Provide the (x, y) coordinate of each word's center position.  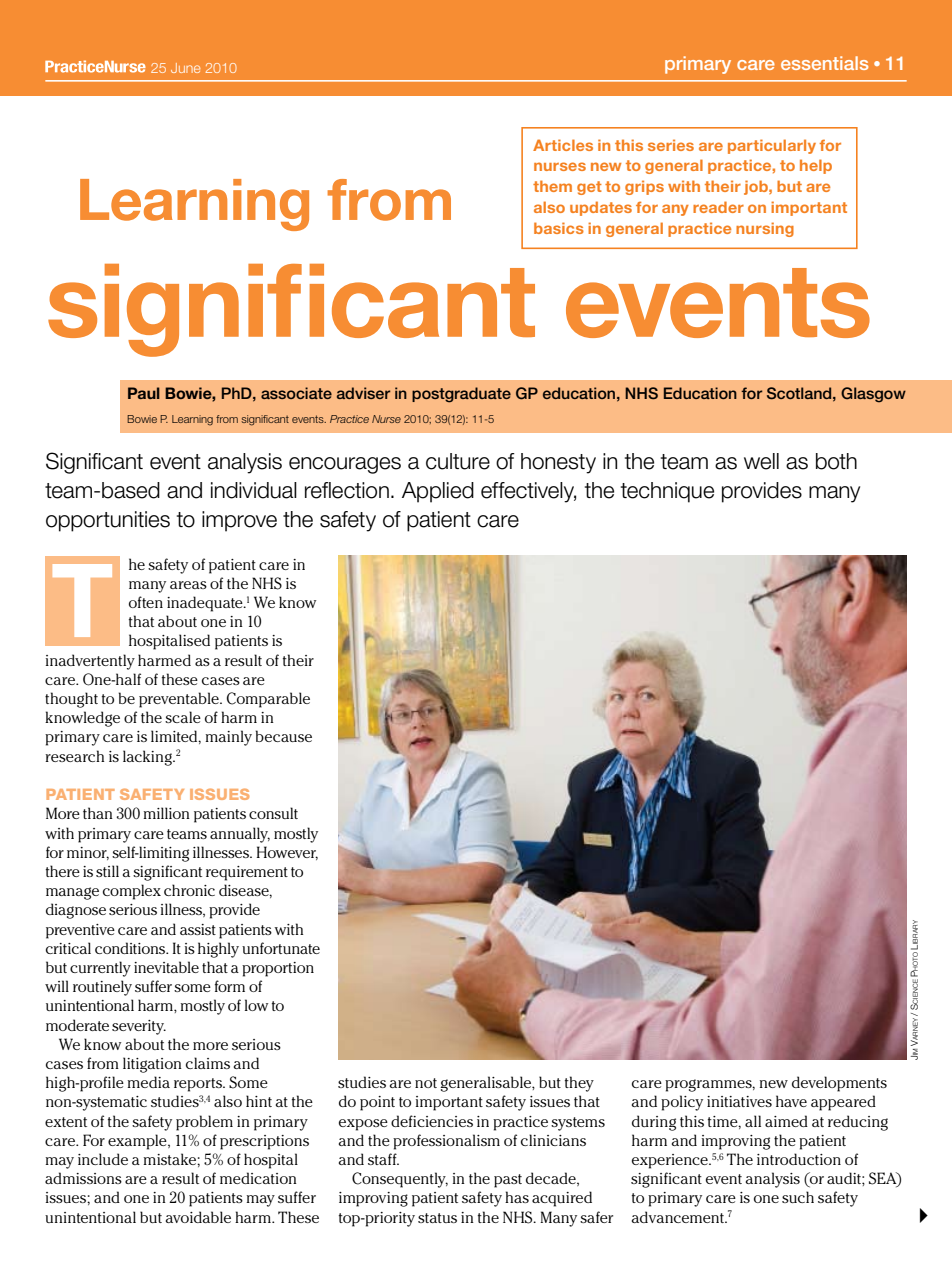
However (287, 853)
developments (839, 1084)
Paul (144, 393)
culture (458, 461)
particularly (772, 146)
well (761, 461)
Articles (563, 145)
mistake (170, 1159)
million (166, 813)
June (185, 68)
